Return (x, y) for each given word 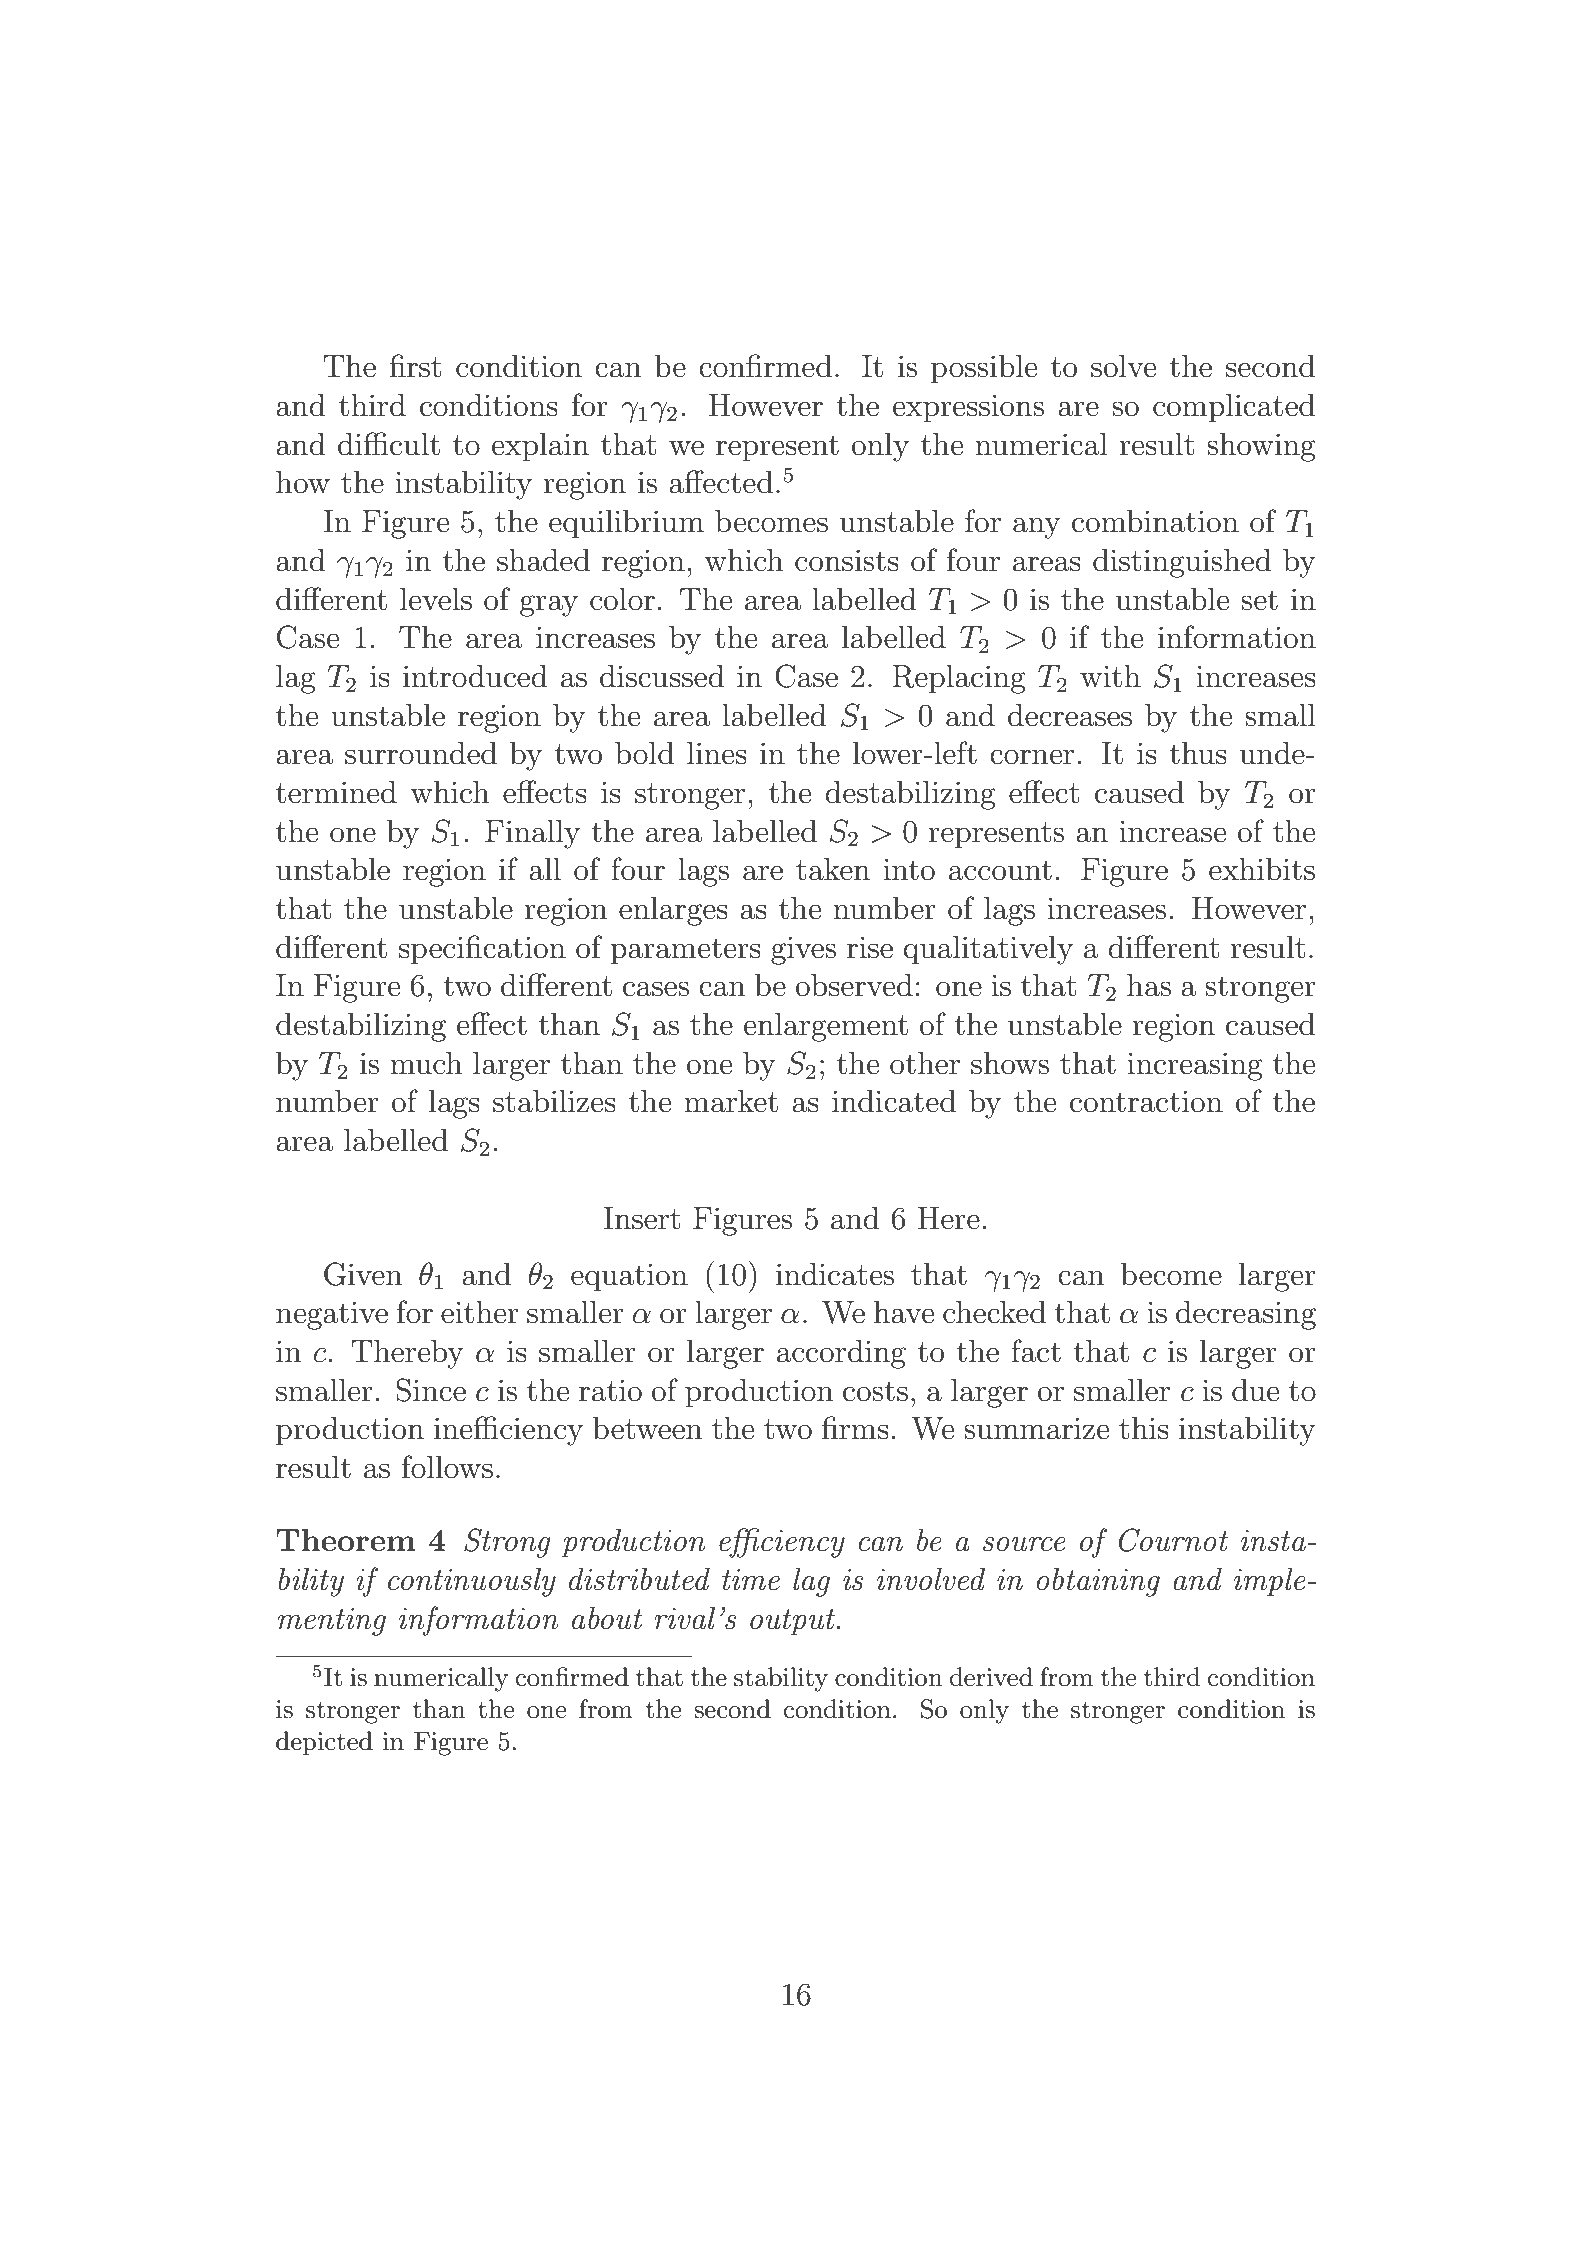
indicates (835, 1274)
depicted (324, 1743)
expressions (968, 408)
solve (1123, 366)
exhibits (1262, 869)
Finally (532, 834)
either (480, 1312)
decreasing (1246, 1315)
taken (833, 869)
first (415, 366)
